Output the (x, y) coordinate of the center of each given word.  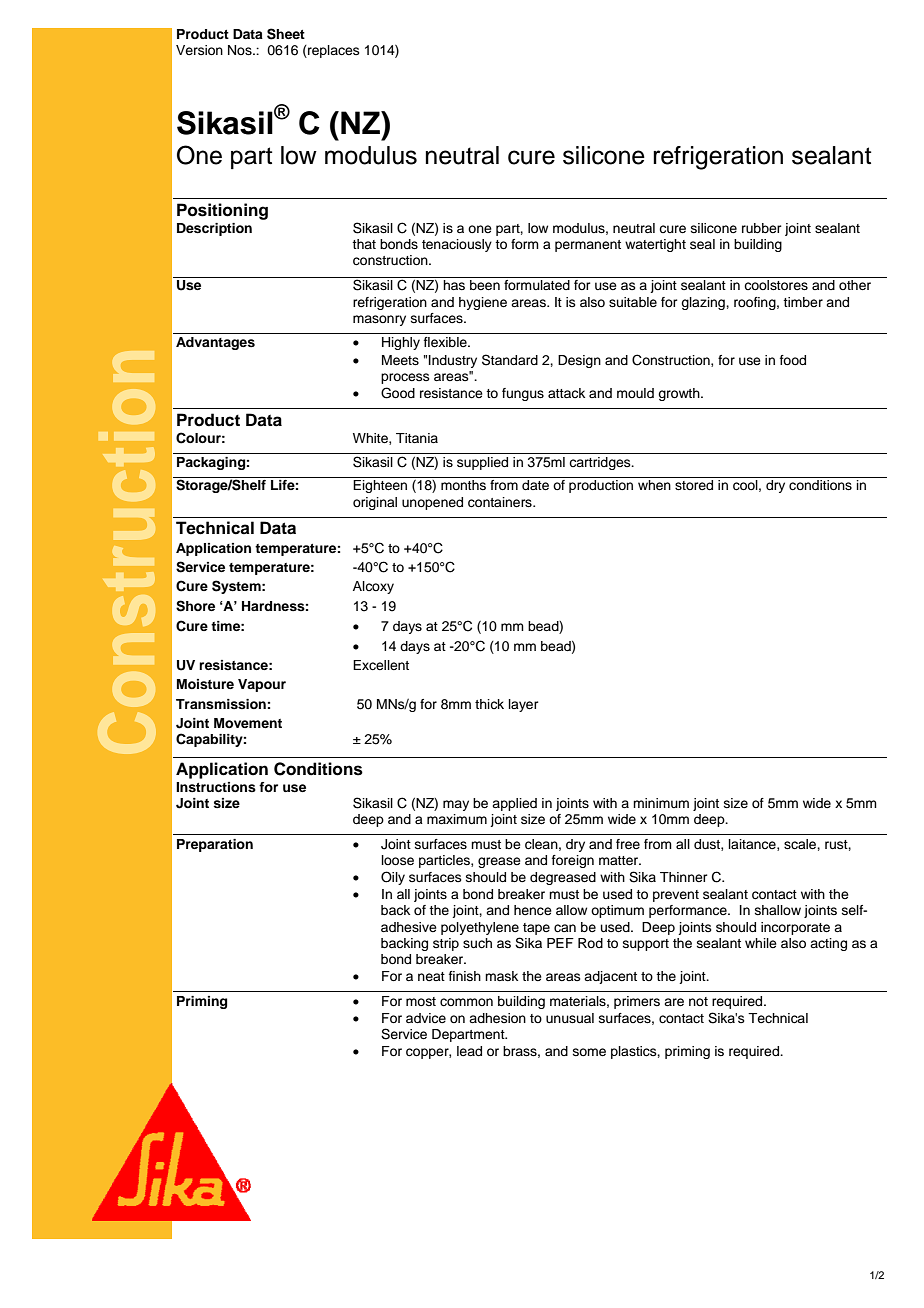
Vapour (262, 685)
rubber (762, 228)
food (793, 360)
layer (524, 705)
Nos (241, 50)
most (421, 1001)
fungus (523, 394)
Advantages (215, 343)
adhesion (497, 1018)
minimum (661, 803)
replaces (333, 51)
